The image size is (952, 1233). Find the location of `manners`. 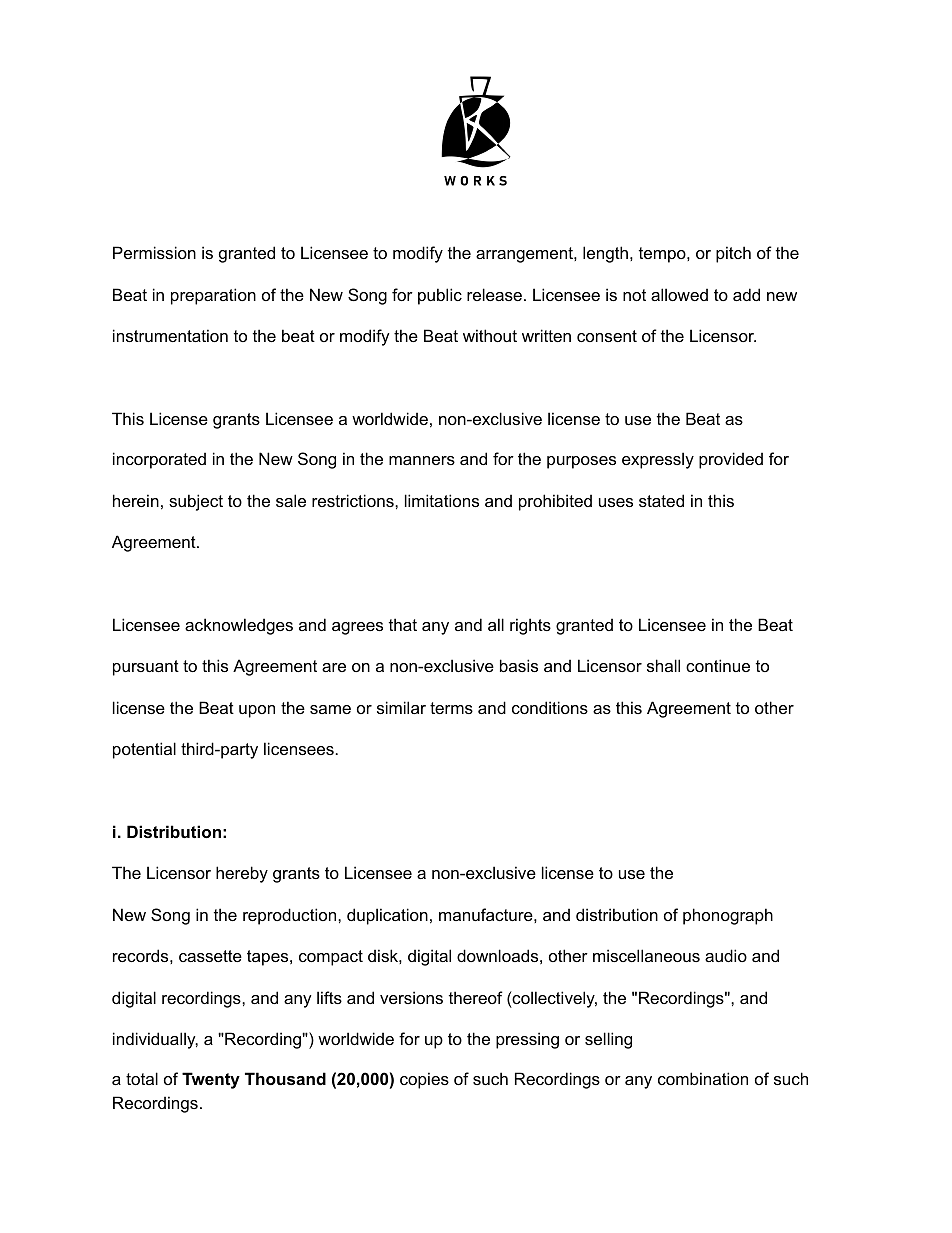

manners is located at coordinates (422, 460).
